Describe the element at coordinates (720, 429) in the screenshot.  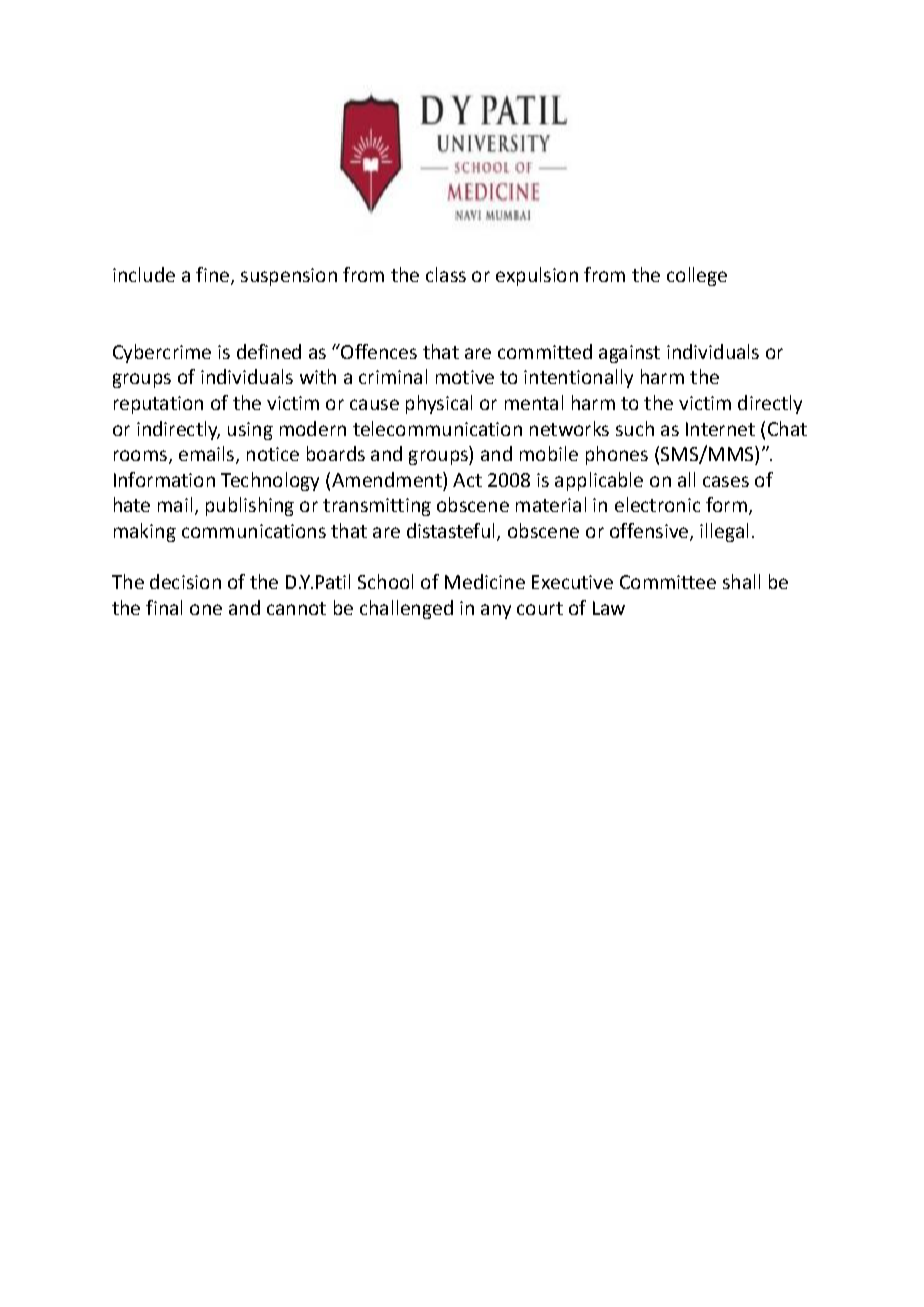
I see `Internet` at that location.
